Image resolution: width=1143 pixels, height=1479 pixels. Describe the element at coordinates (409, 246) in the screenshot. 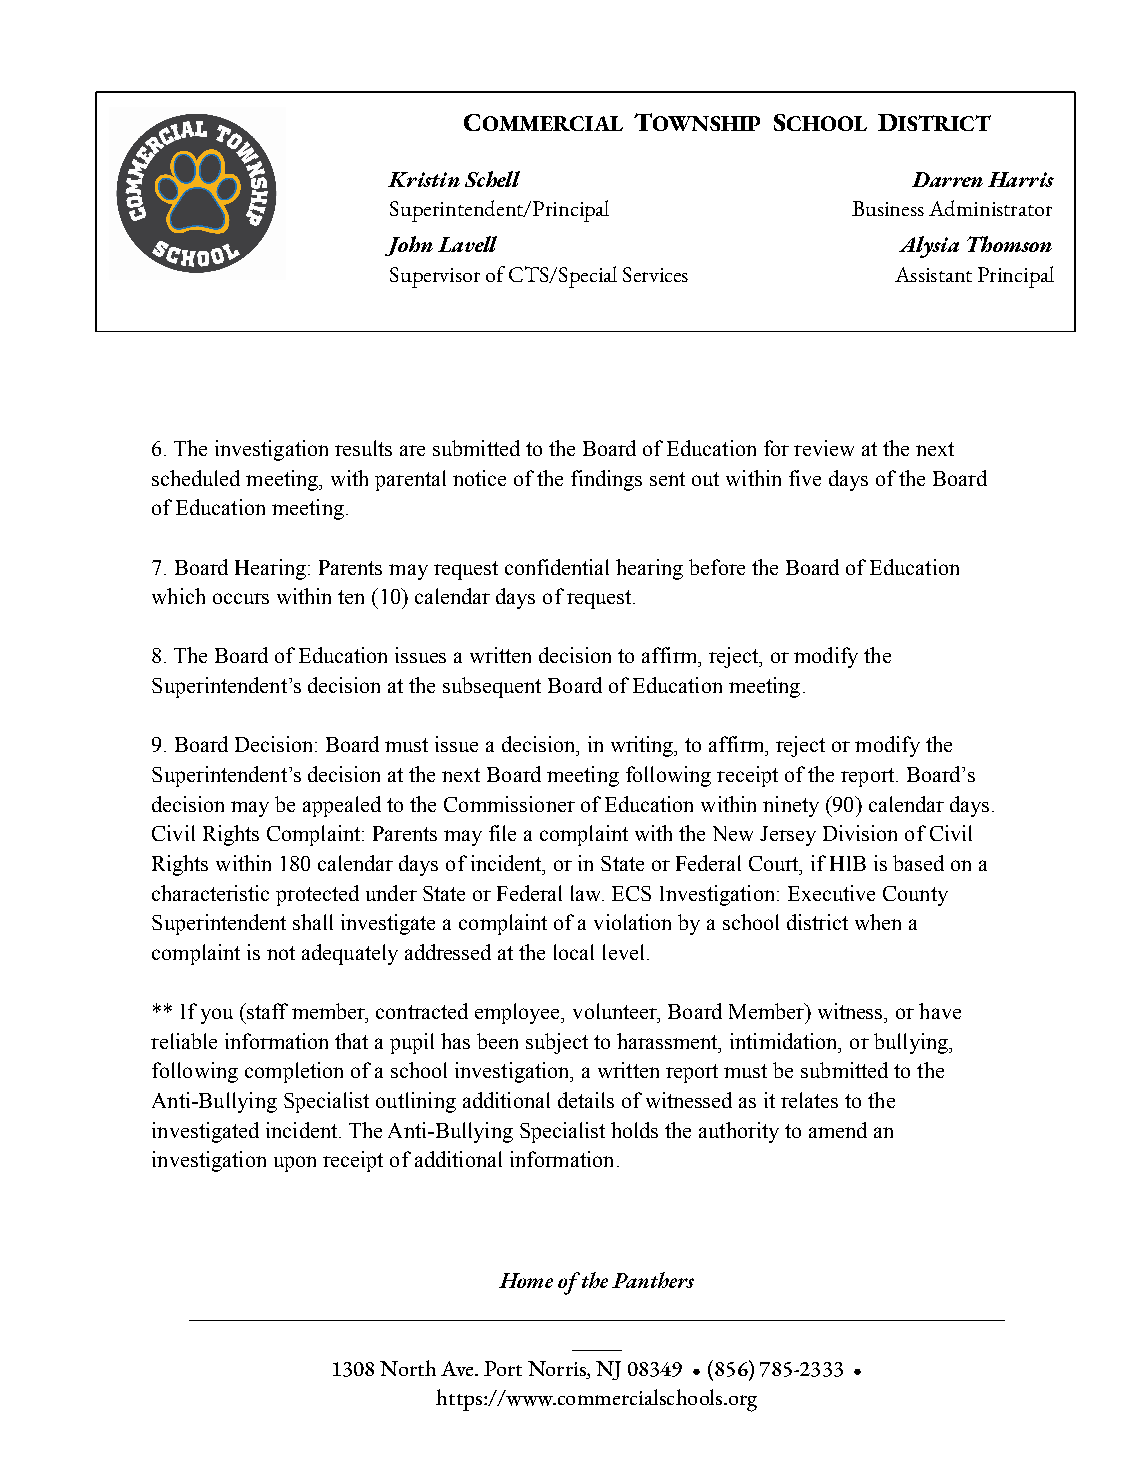

I see `John` at that location.
